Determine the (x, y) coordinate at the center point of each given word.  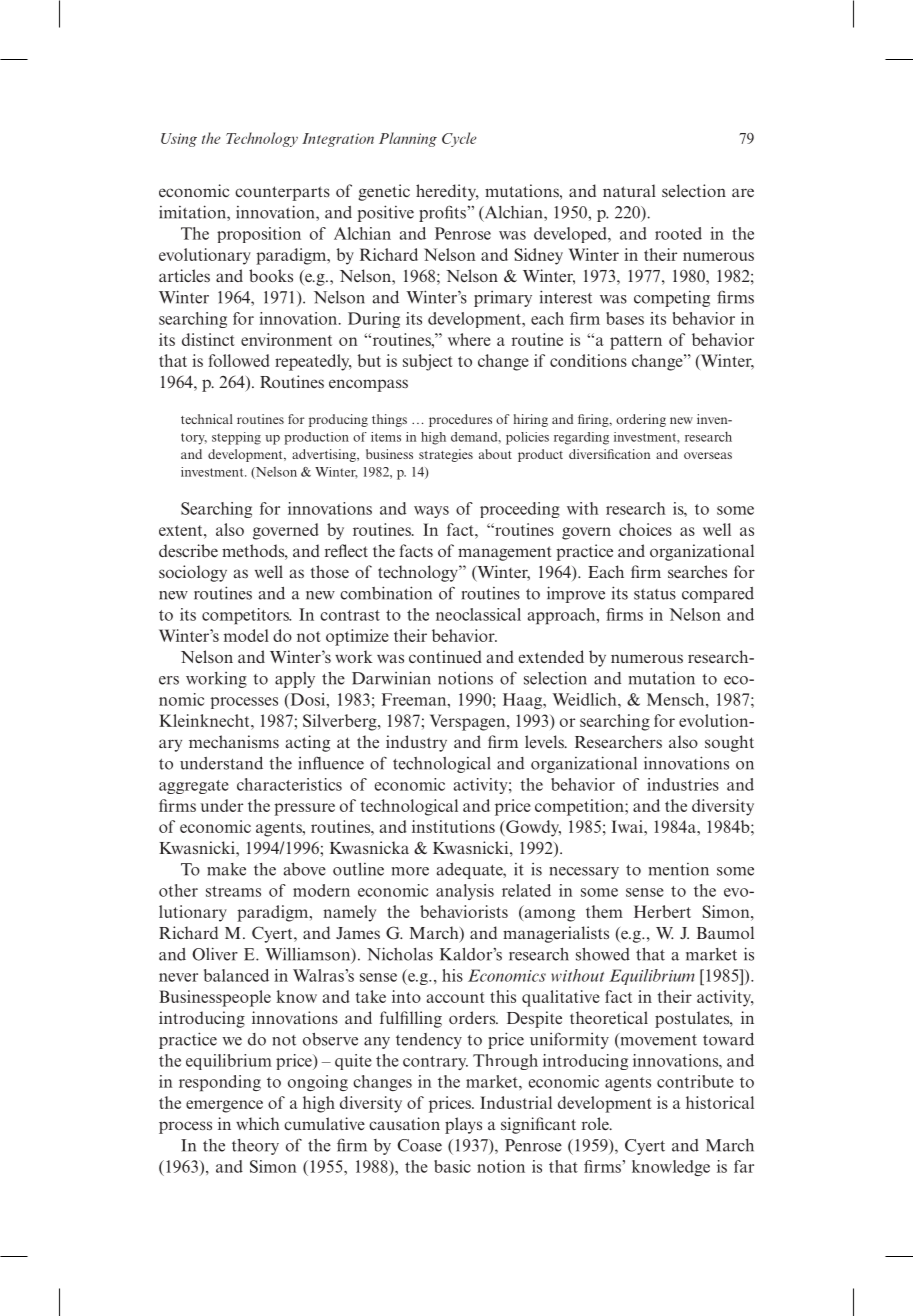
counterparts (282, 193)
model (246, 635)
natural (629, 190)
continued (445, 656)
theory (255, 1147)
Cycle (459, 139)
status (655, 594)
